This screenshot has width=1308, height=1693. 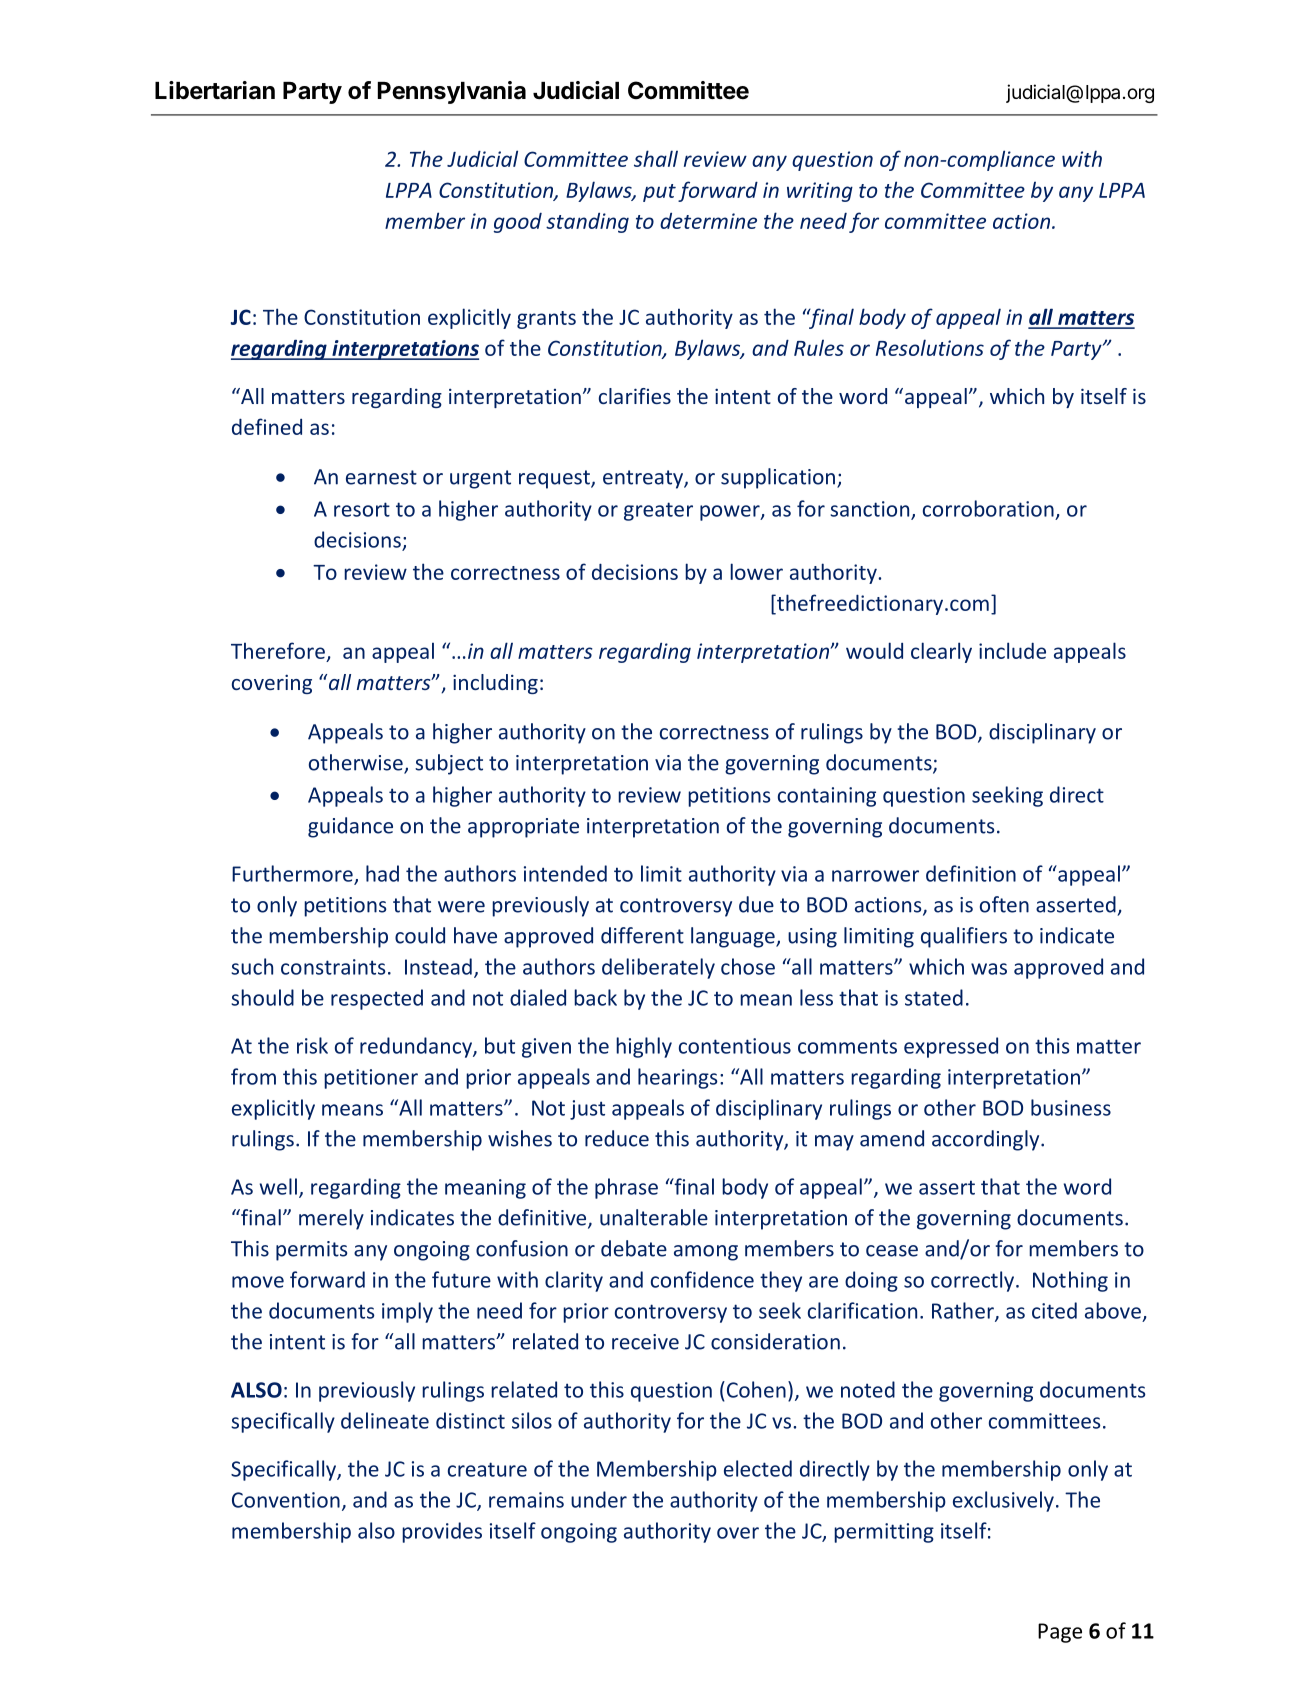 I want to click on shall, so click(x=656, y=158).
